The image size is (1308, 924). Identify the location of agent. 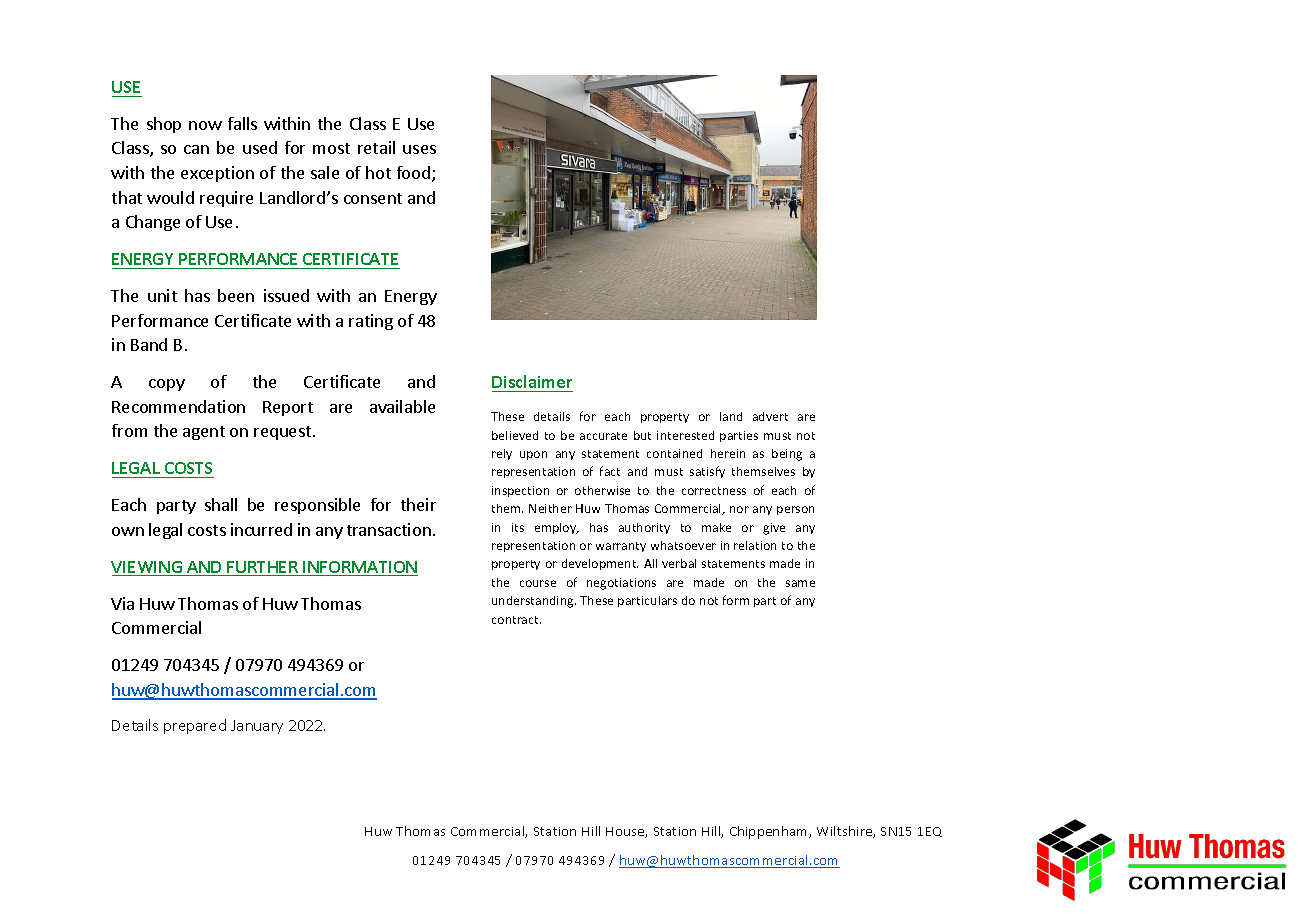
(204, 433).
